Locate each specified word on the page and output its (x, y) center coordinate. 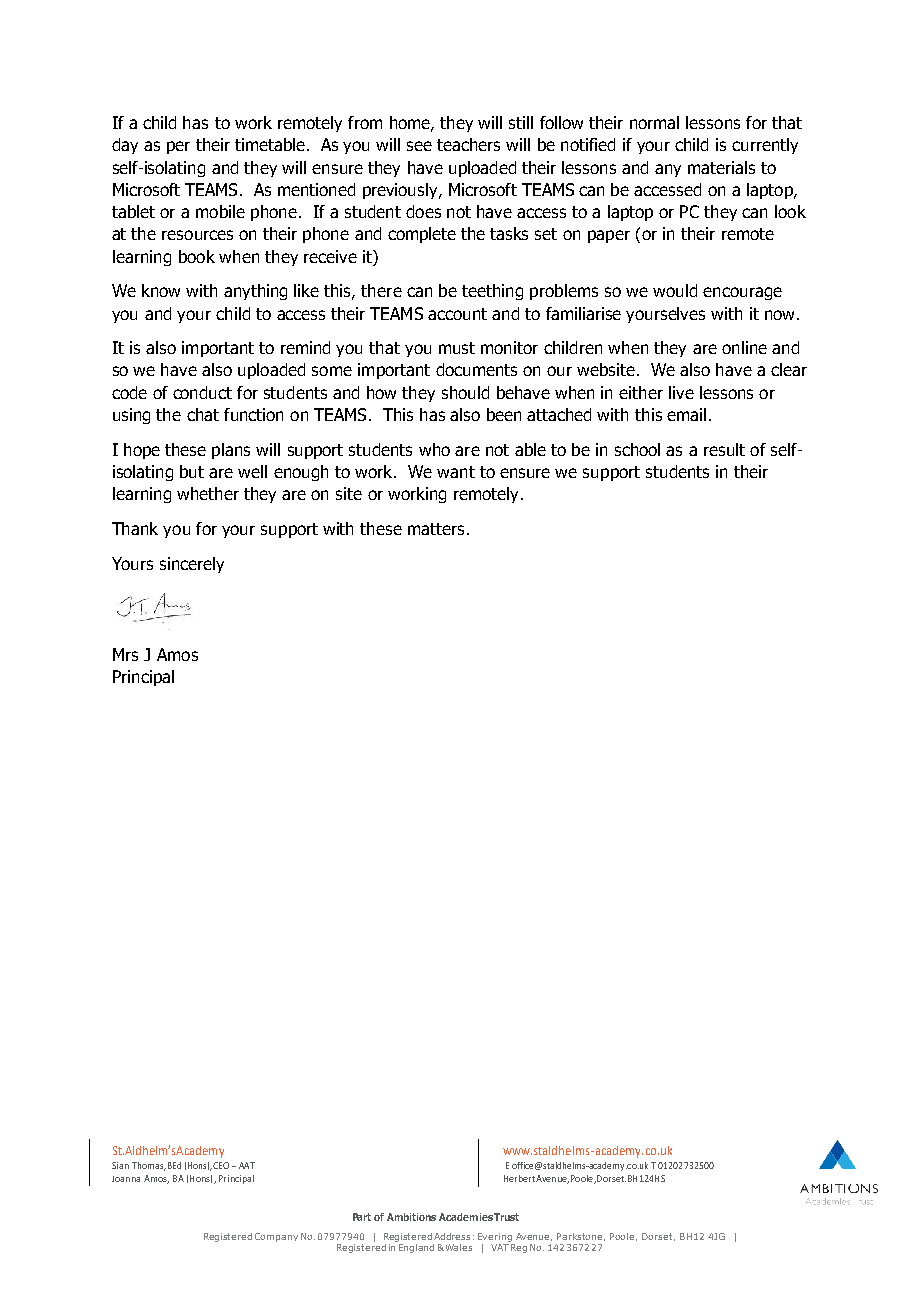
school (637, 449)
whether (208, 493)
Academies (466, 1217)
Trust (506, 1217)
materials (721, 167)
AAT (247, 1165)
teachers (468, 144)
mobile (220, 211)
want (456, 472)
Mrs (125, 654)
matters (436, 529)
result (724, 449)
